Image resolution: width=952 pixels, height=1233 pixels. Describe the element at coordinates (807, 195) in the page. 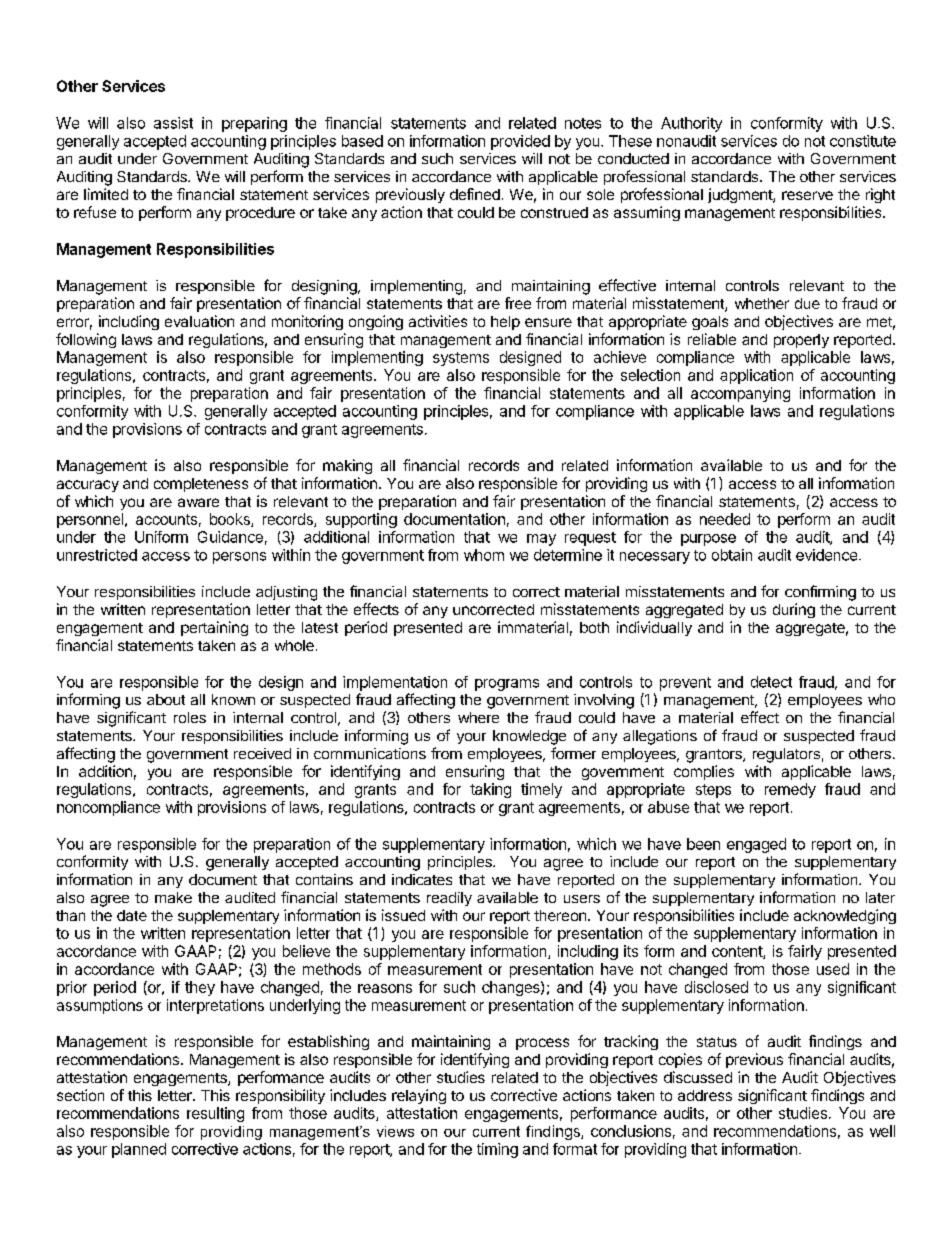

I see `reserve` at that location.
